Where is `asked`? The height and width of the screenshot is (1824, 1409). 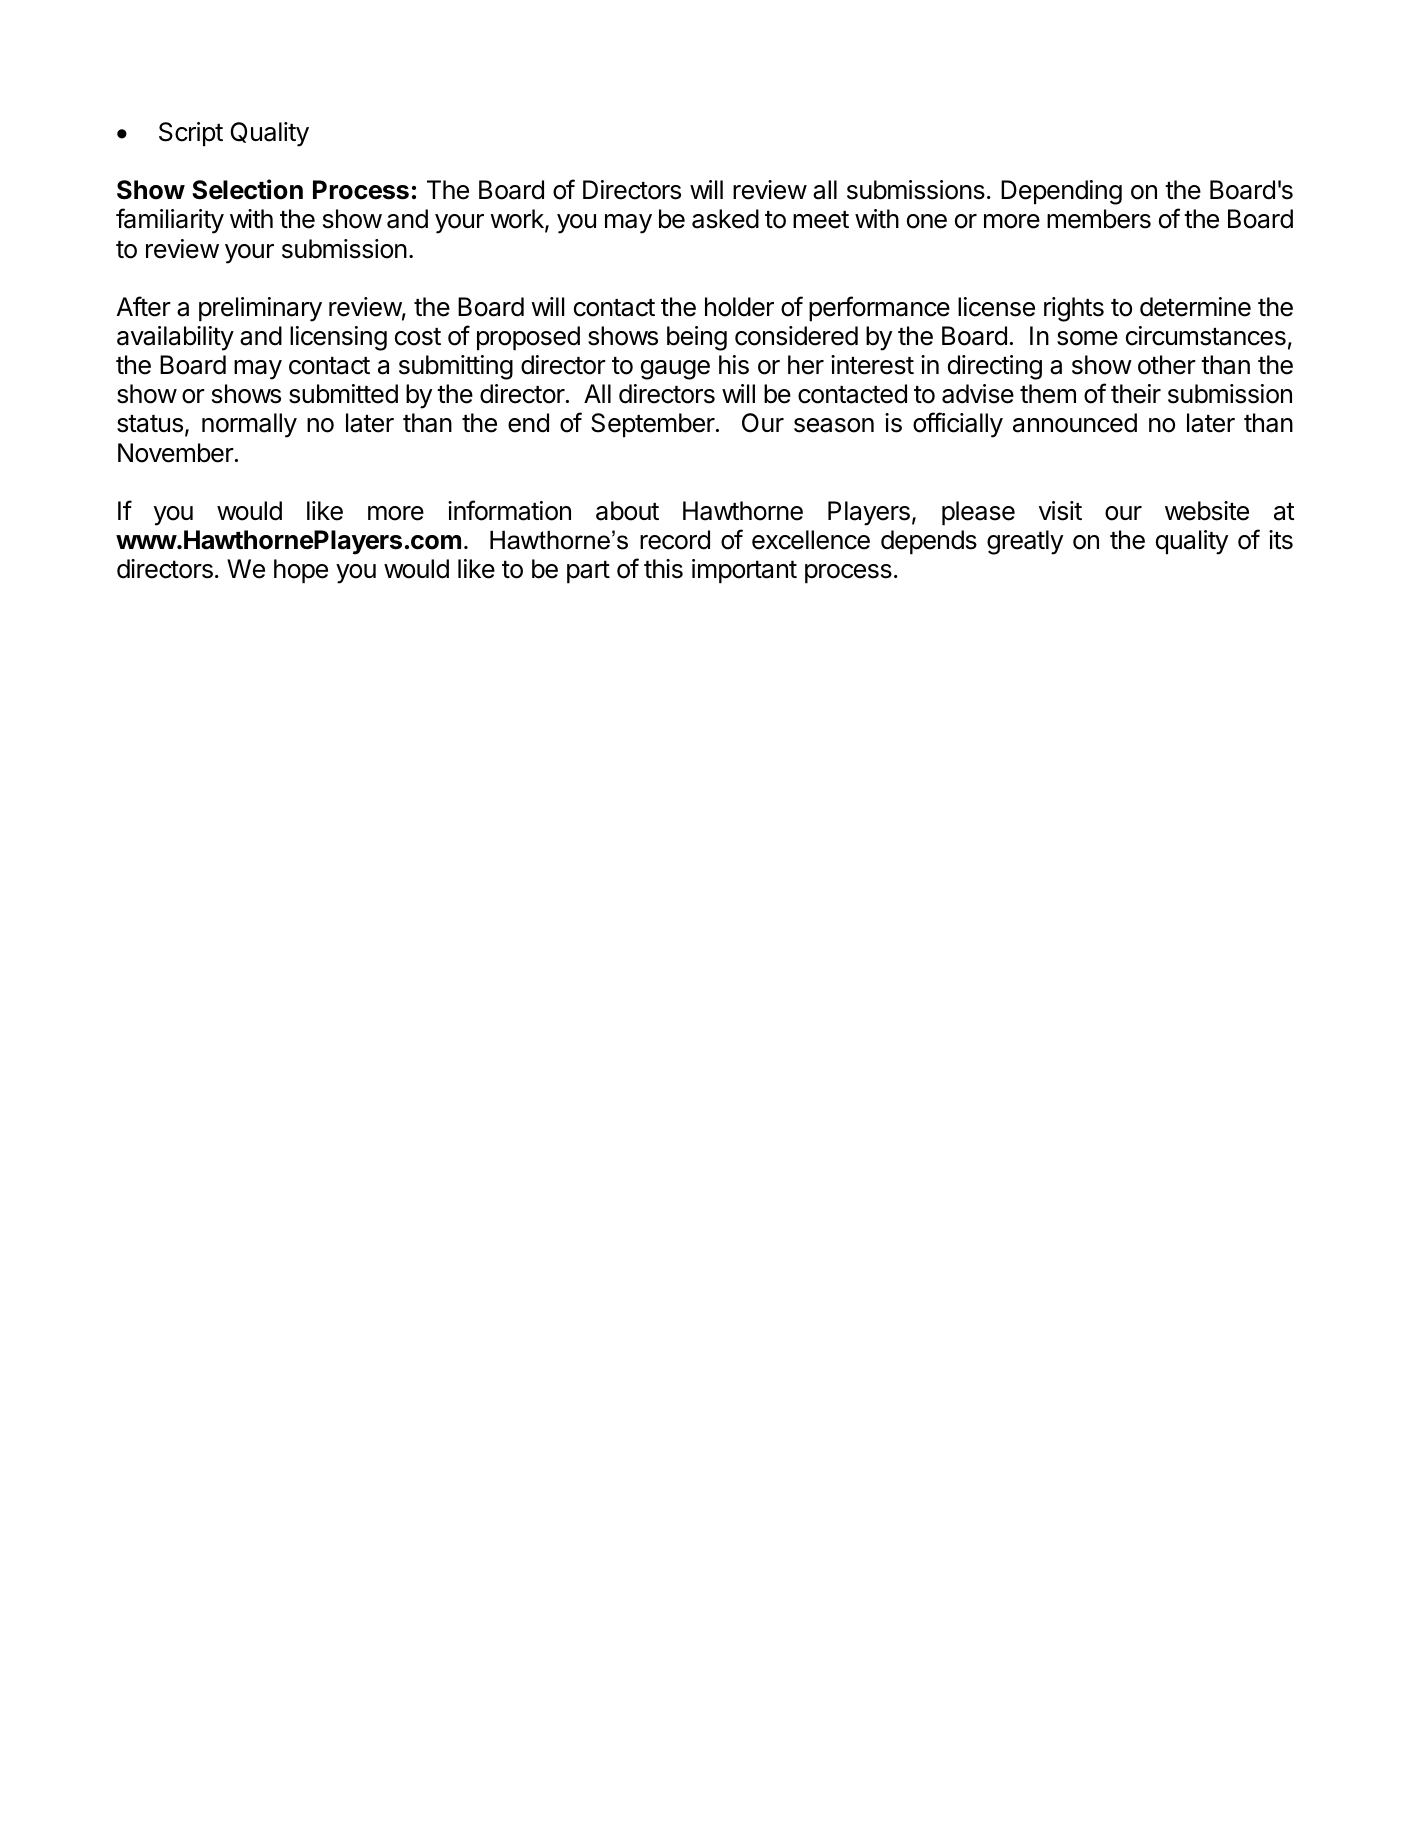
asked is located at coordinates (725, 219).
